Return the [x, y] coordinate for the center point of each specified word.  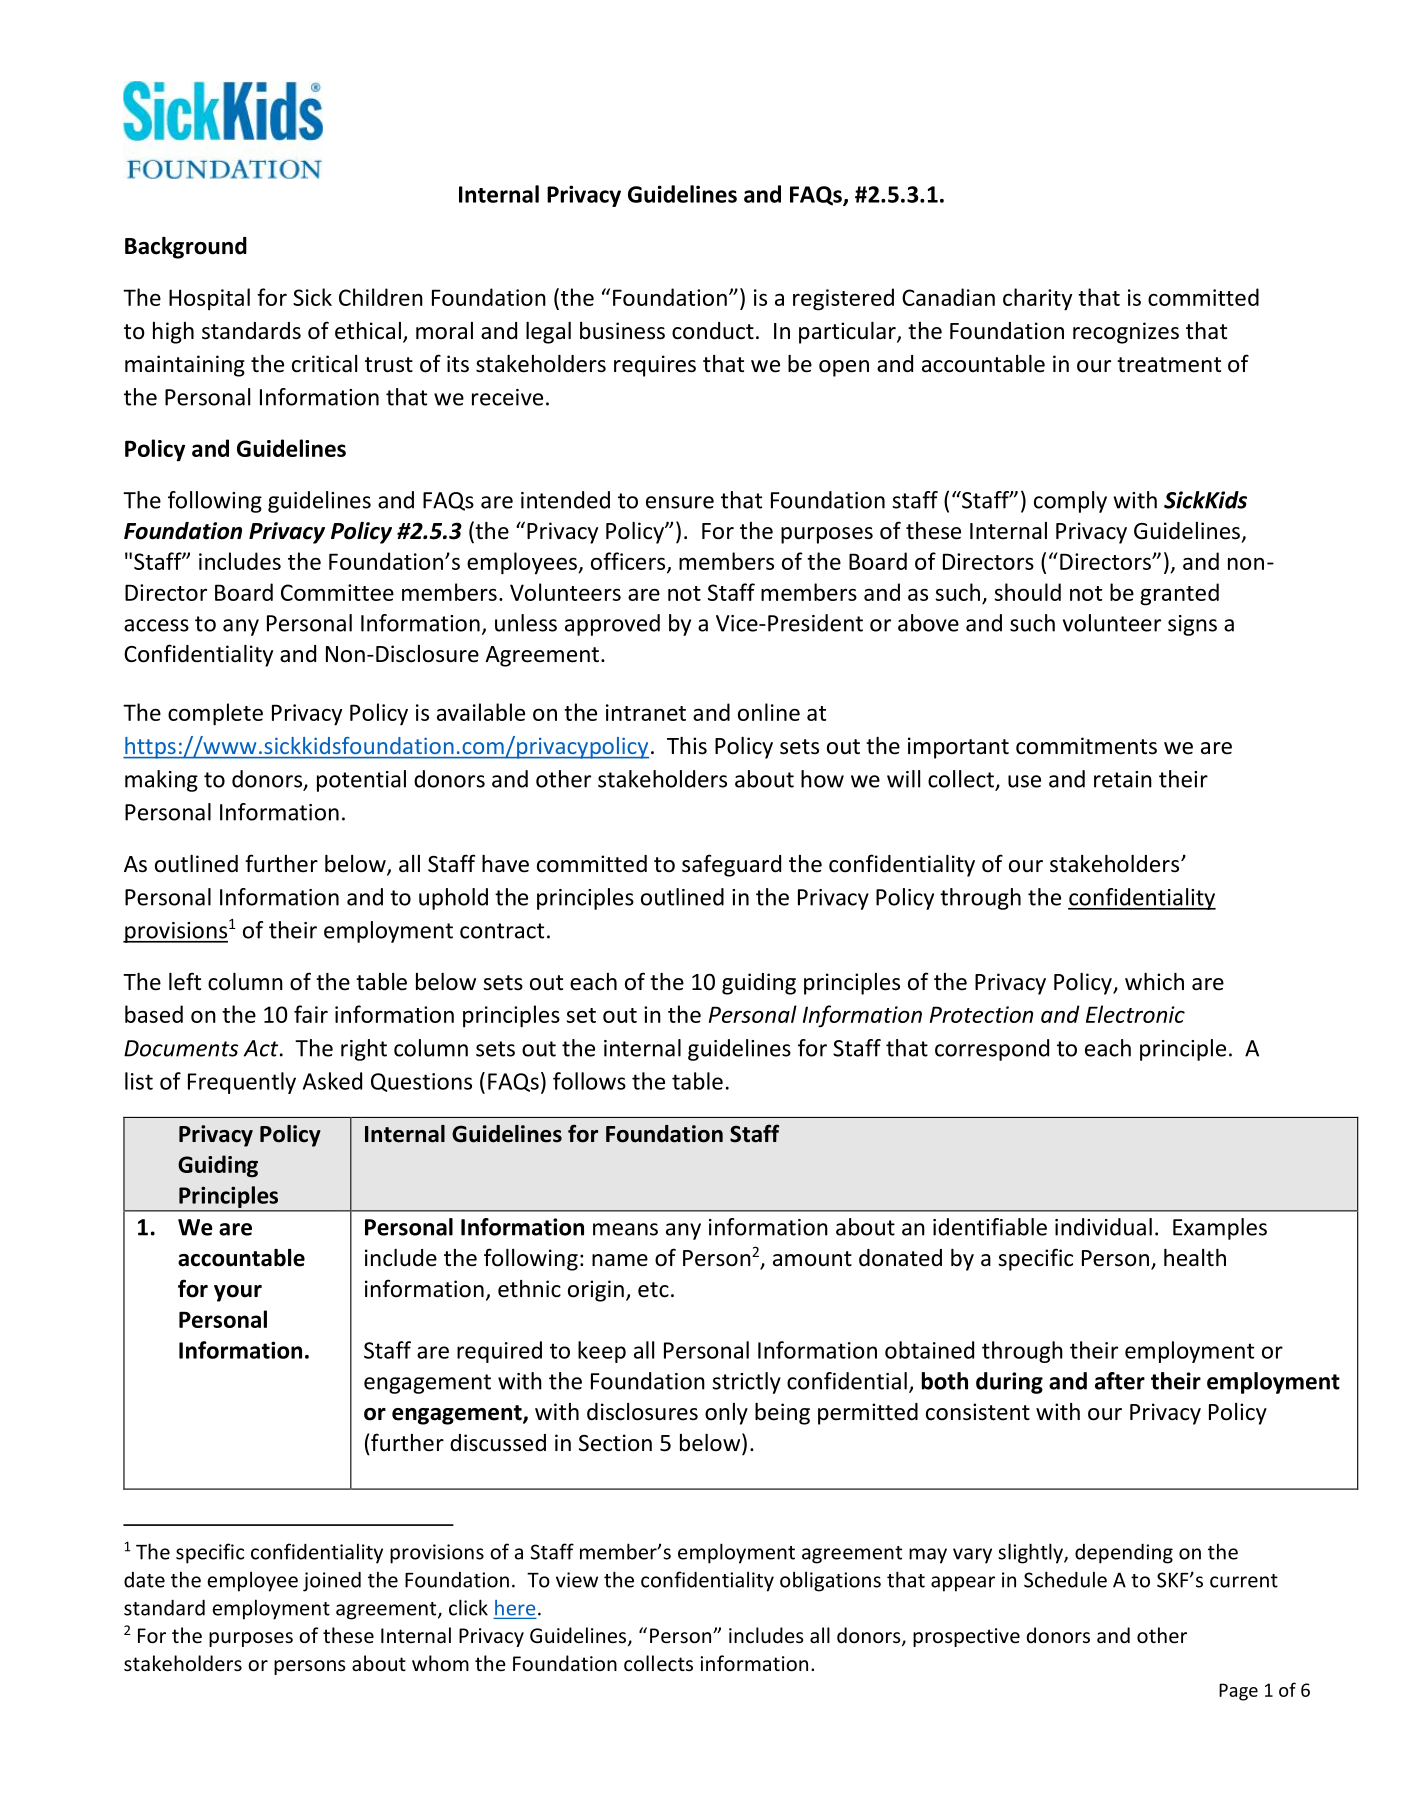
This [687, 746]
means [625, 1229]
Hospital [209, 299]
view [577, 1580]
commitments [1086, 746]
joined [332, 1581]
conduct [713, 331]
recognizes [1126, 333]
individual [1103, 1227]
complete [215, 714]
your [238, 1293]
